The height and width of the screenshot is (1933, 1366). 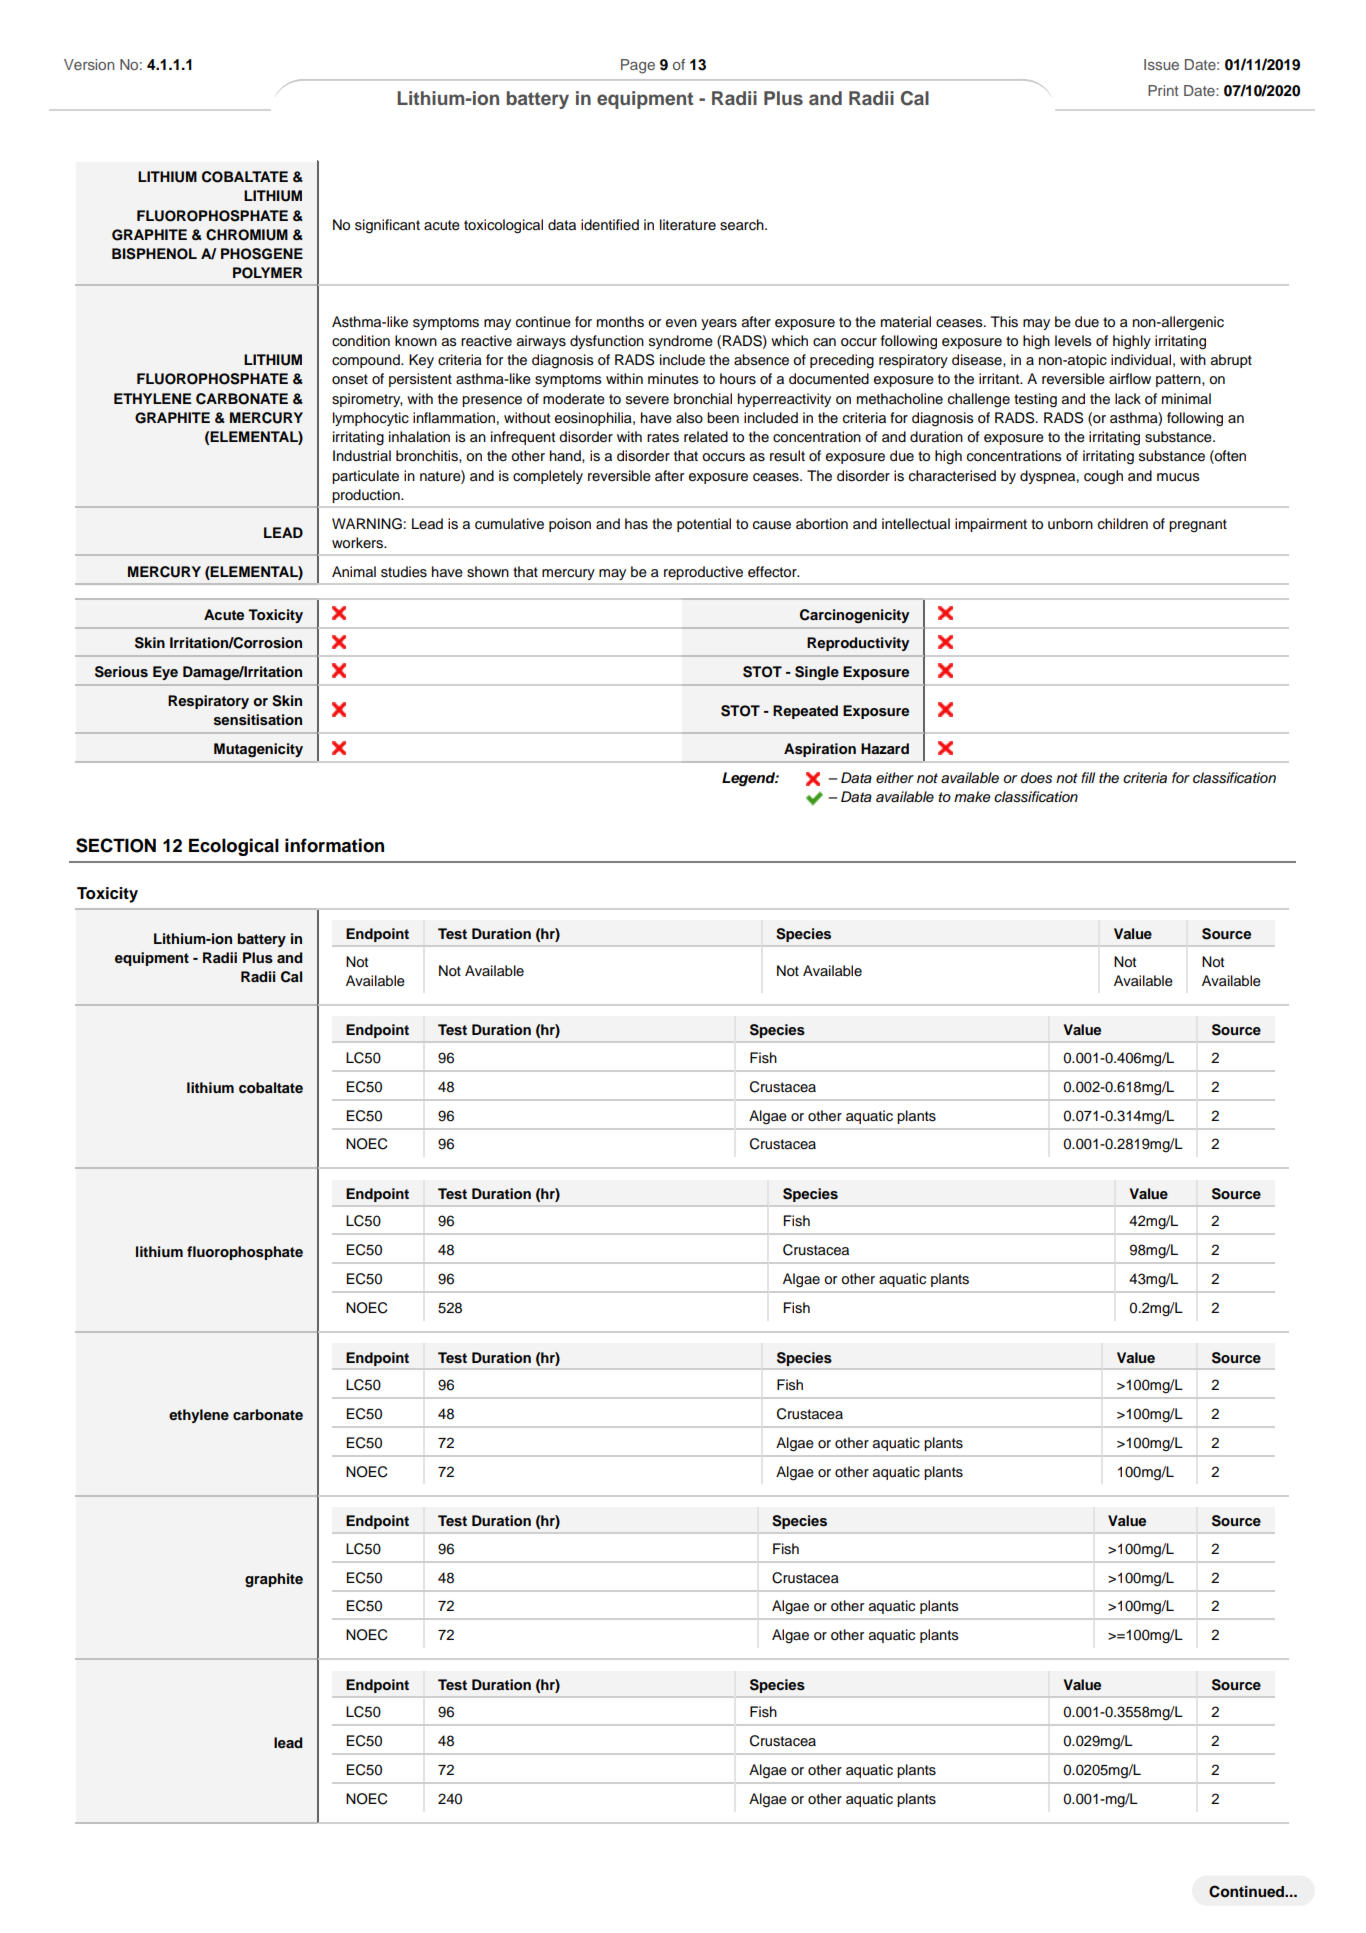 I want to click on Print, so click(x=1163, y=90).
